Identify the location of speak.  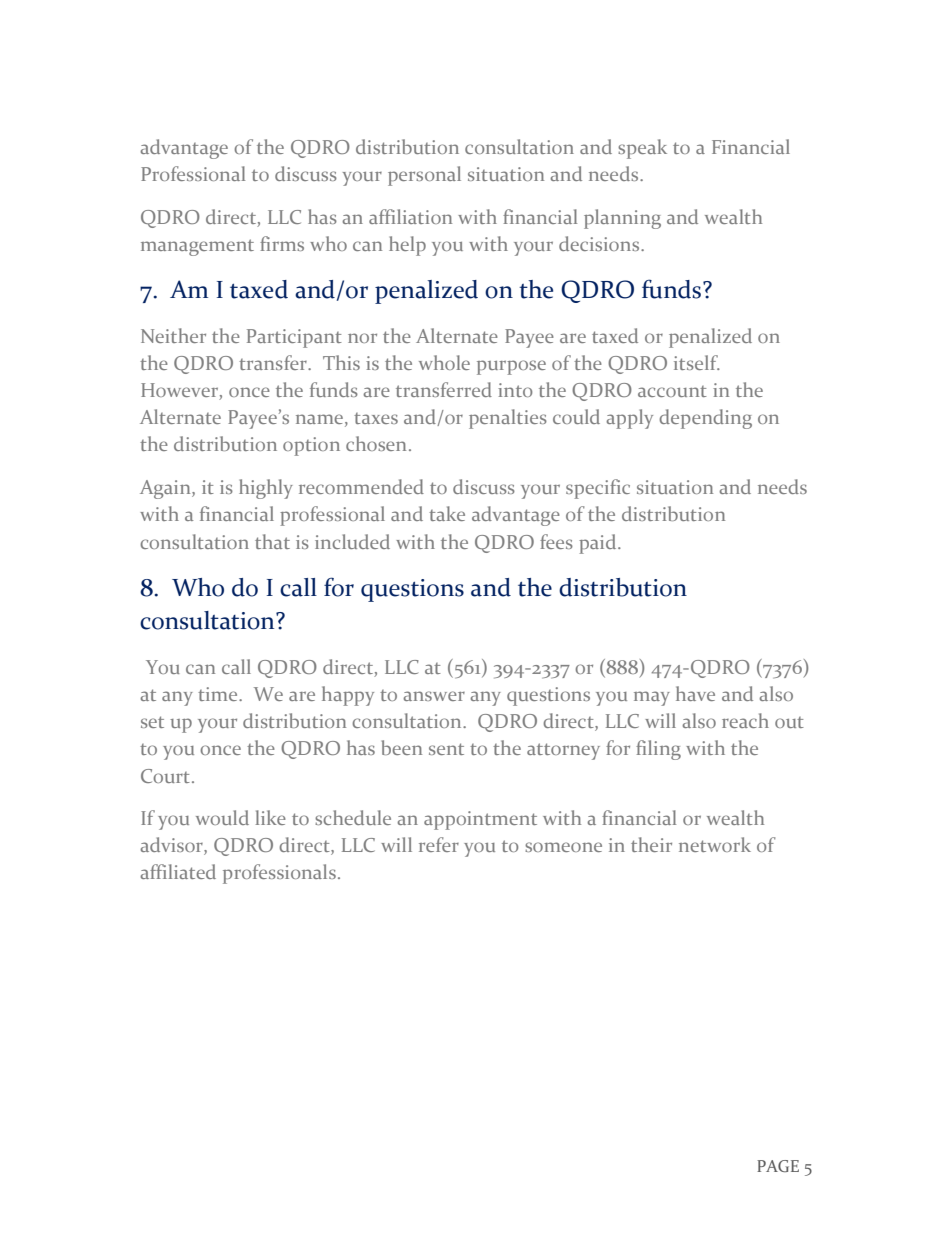
(642, 149).
